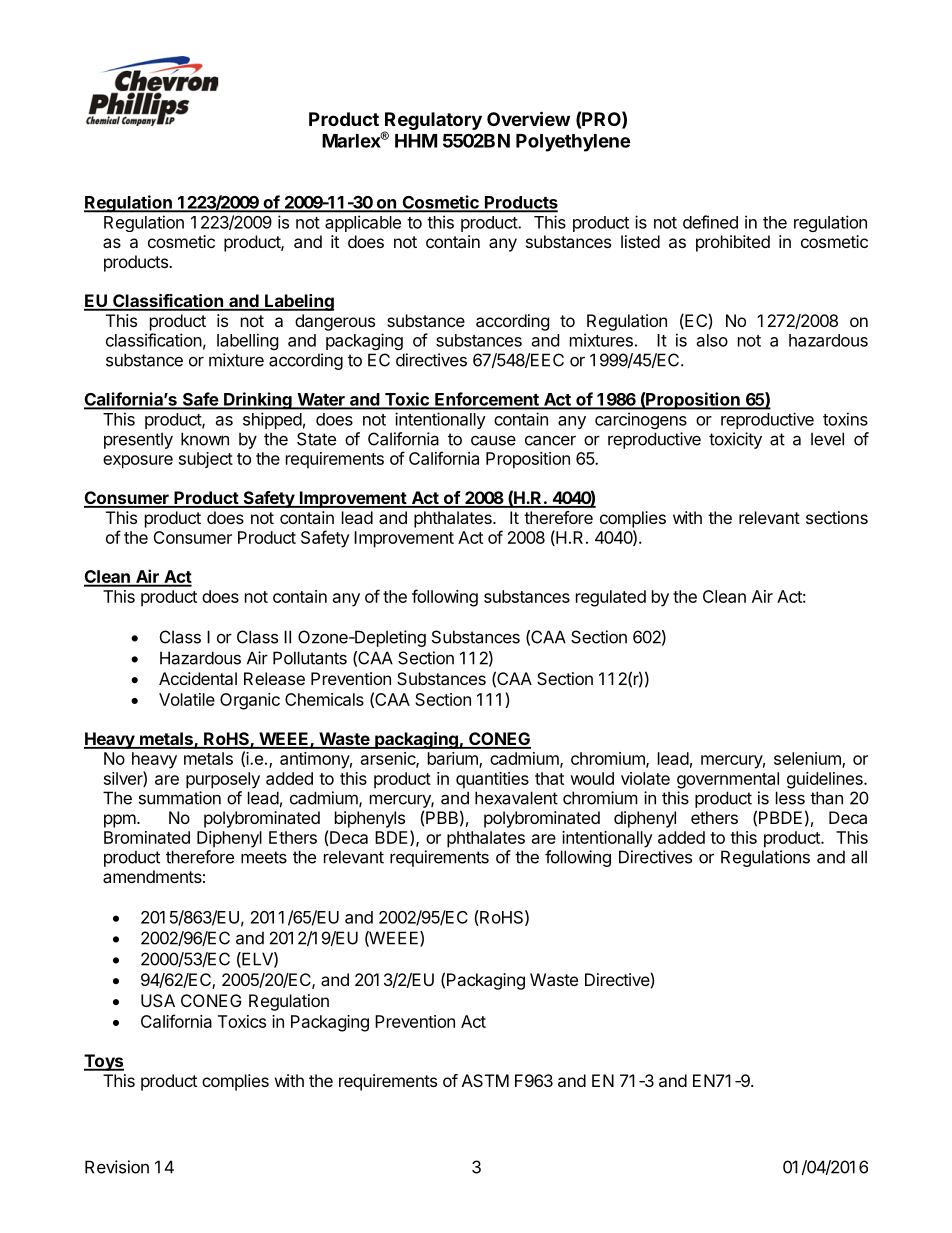 The height and width of the screenshot is (1233, 952). What do you see at coordinates (117, 1167) in the screenshot?
I see `Revision` at bounding box center [117, 1167].
